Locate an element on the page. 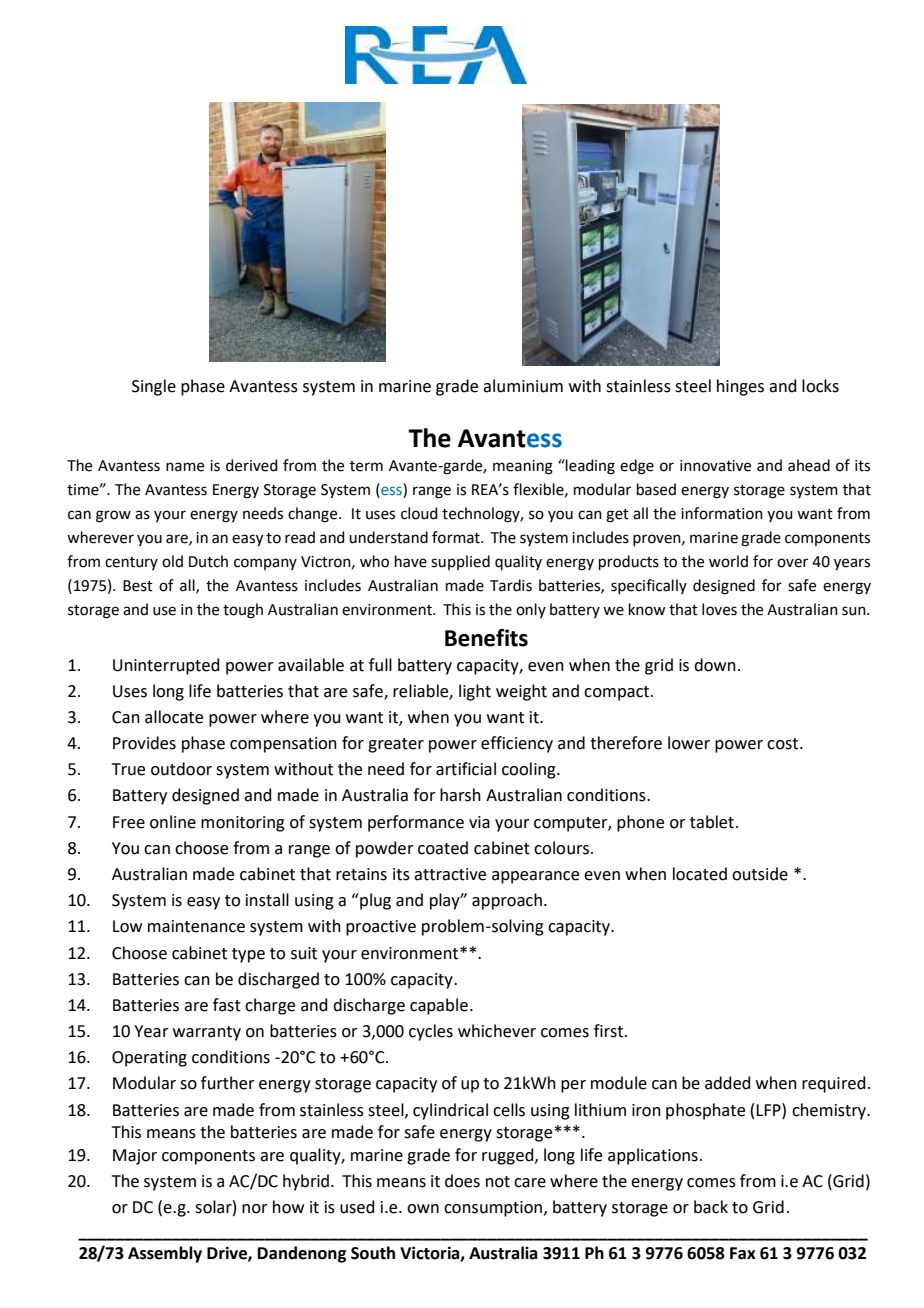 This page has width=924, height=1308. Assembly is located at coordinates (165, 1254).
